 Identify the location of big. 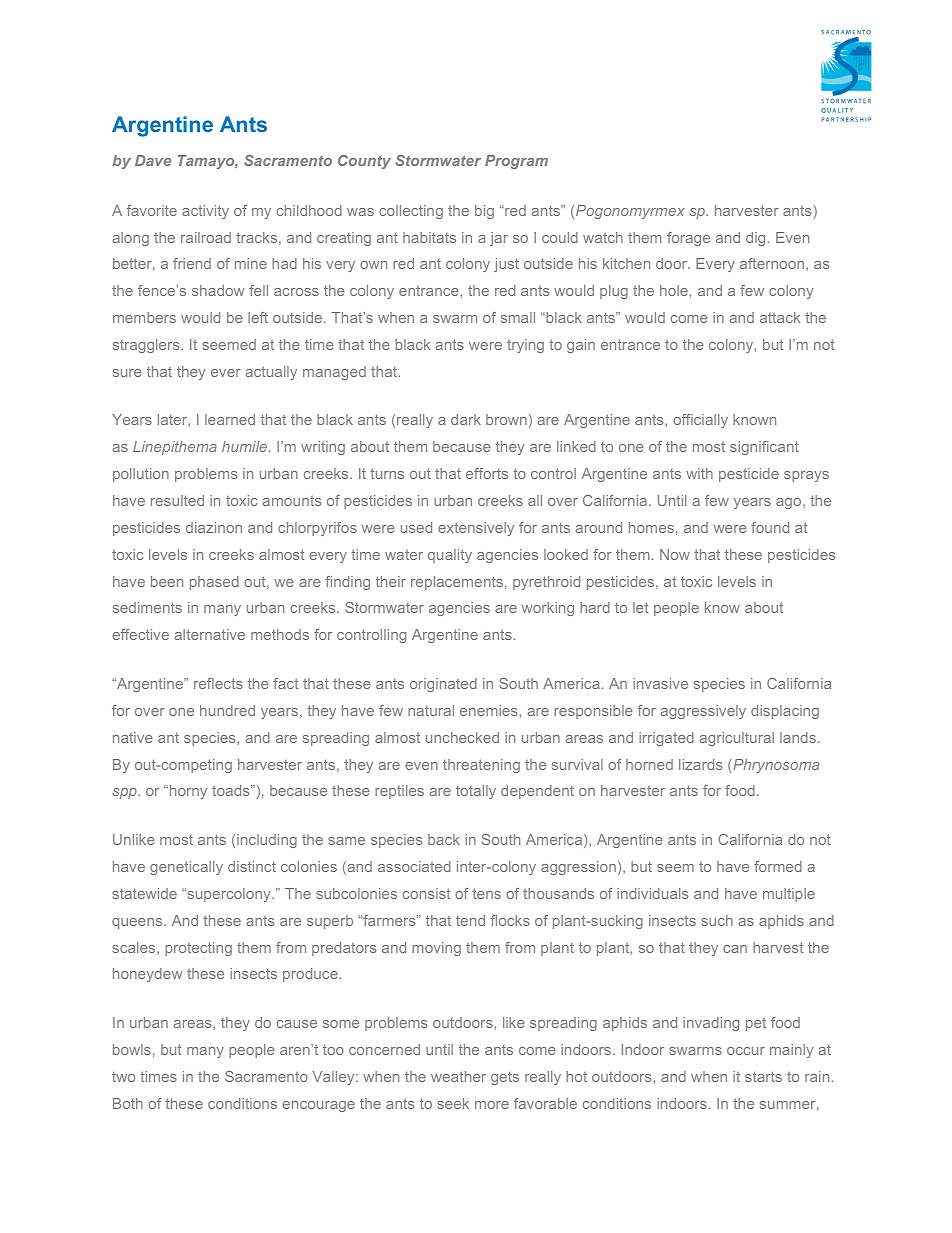
(484, 212).
